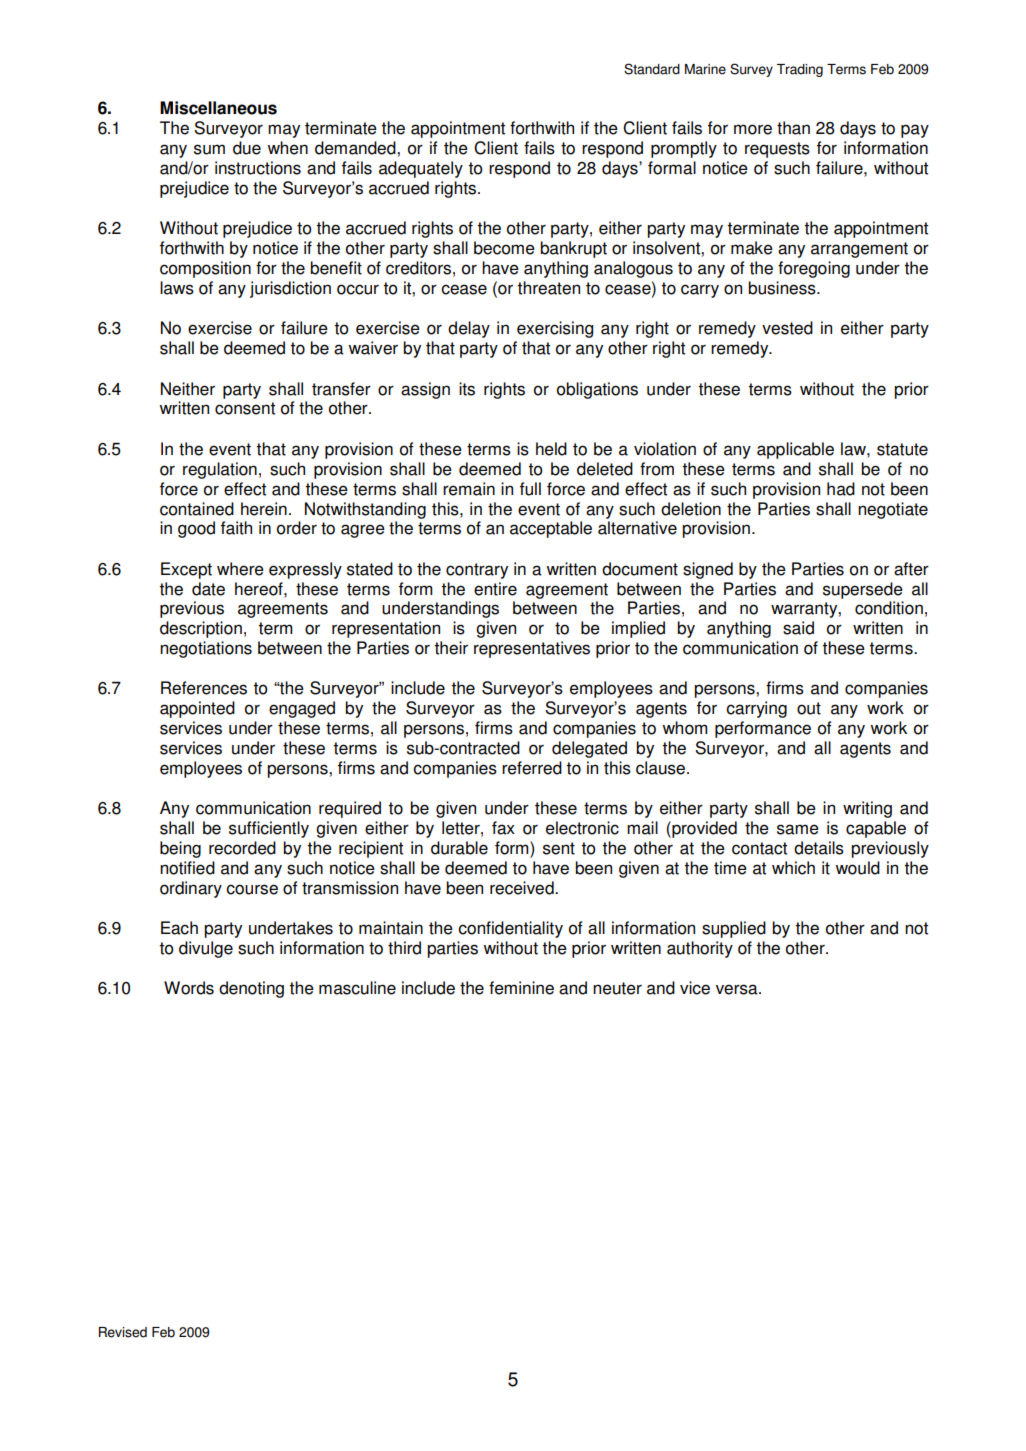 The image size is (1026, 1451). What do you see at coordinates (123, 1332) in the screenshot?
I see `Revised` at bounding box center [123, 1332].
